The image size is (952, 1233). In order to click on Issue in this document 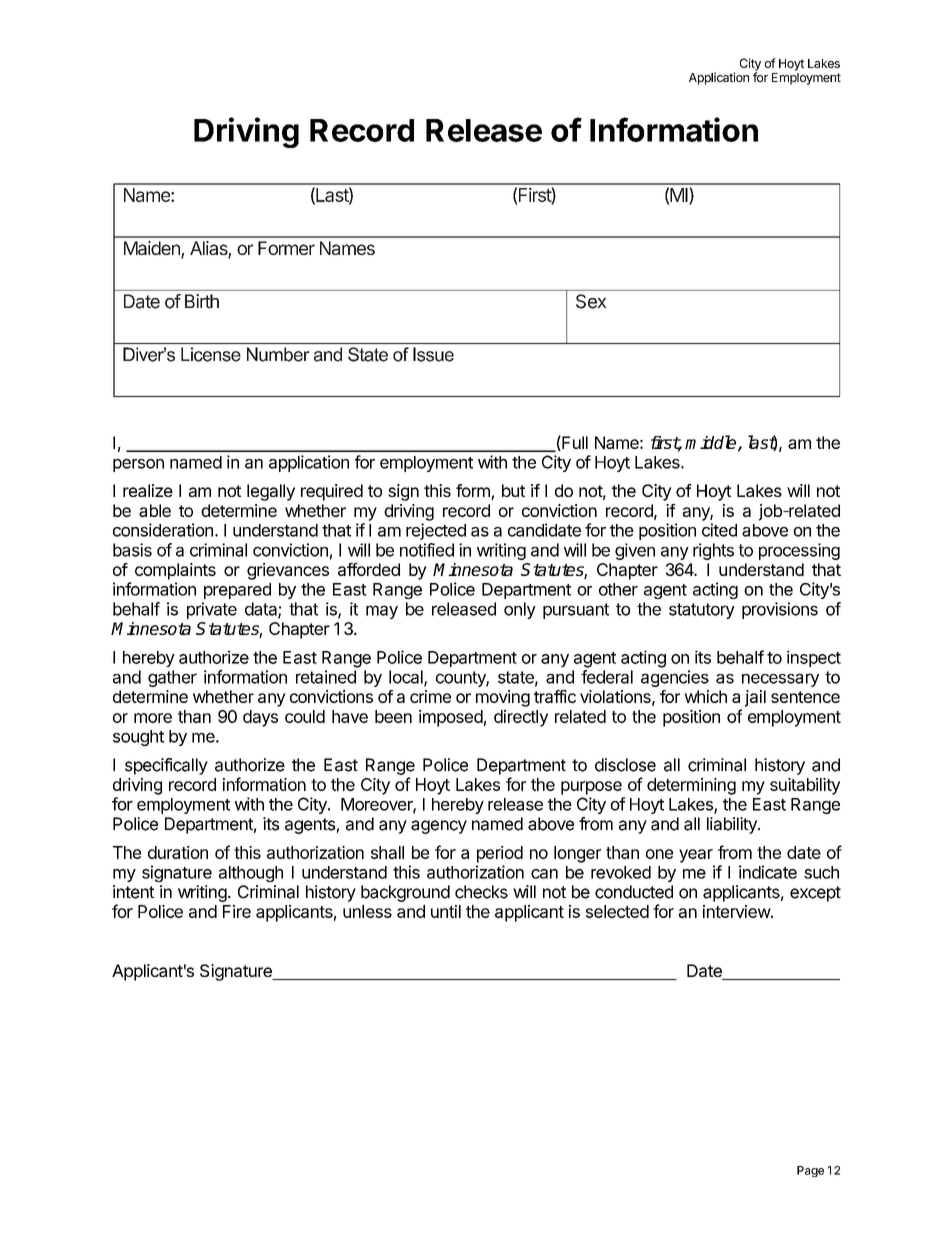, I will do `click(433, 354)`.
